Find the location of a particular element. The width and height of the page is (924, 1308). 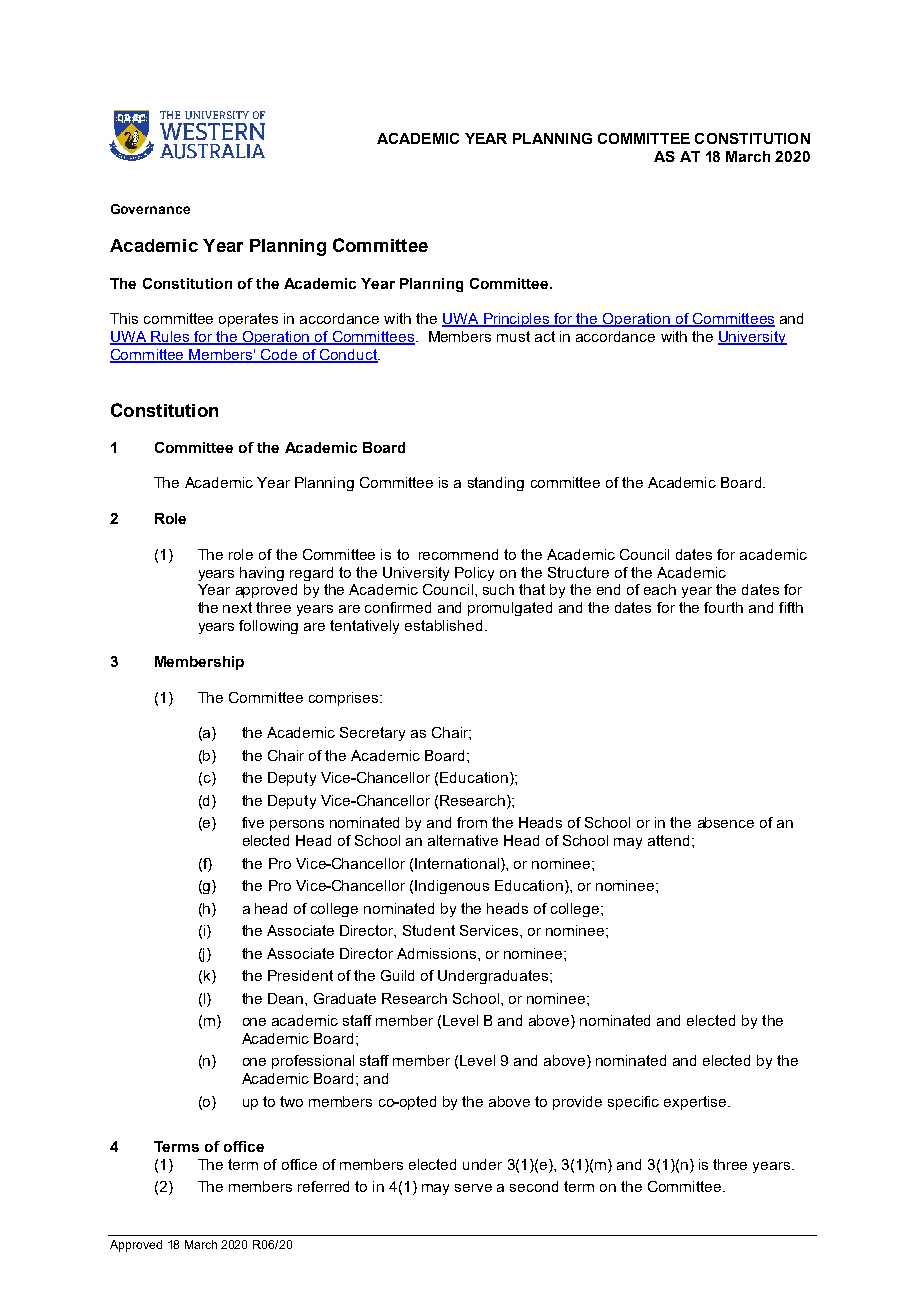

two is located at coordinates (291, 1101).
